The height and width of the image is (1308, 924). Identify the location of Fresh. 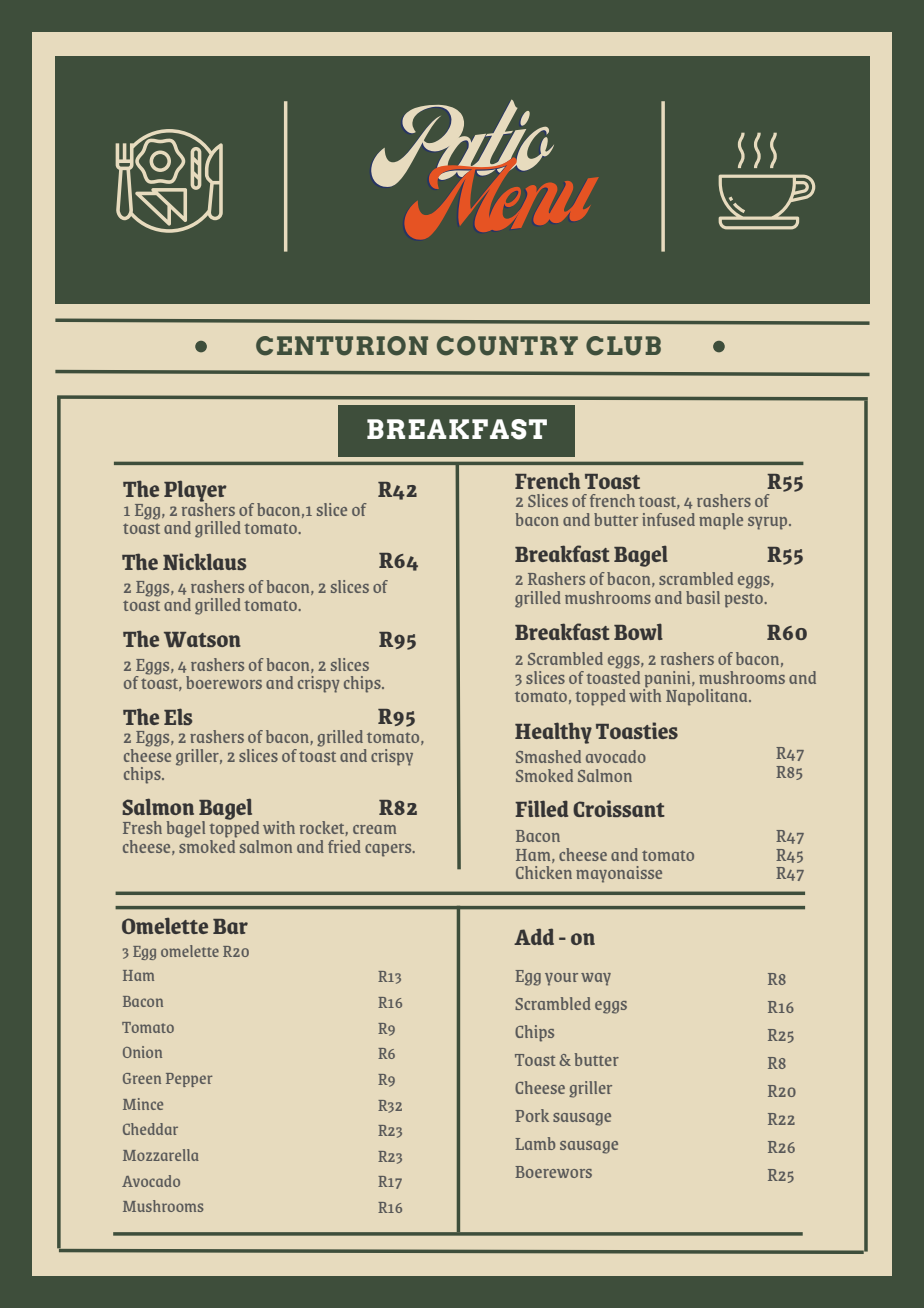
(142, 827).
